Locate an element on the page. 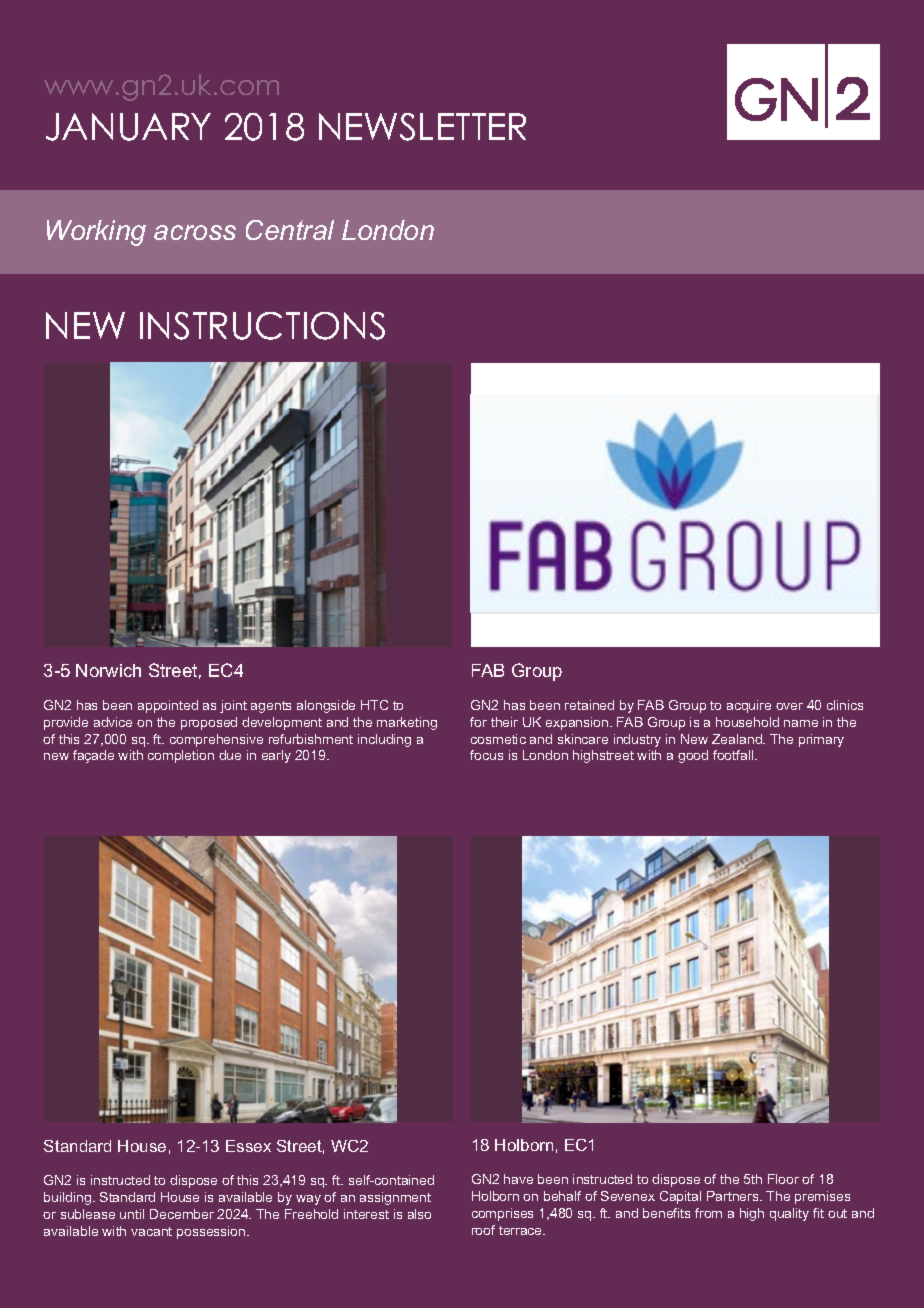  Central is located at coordinates (290, 230).
